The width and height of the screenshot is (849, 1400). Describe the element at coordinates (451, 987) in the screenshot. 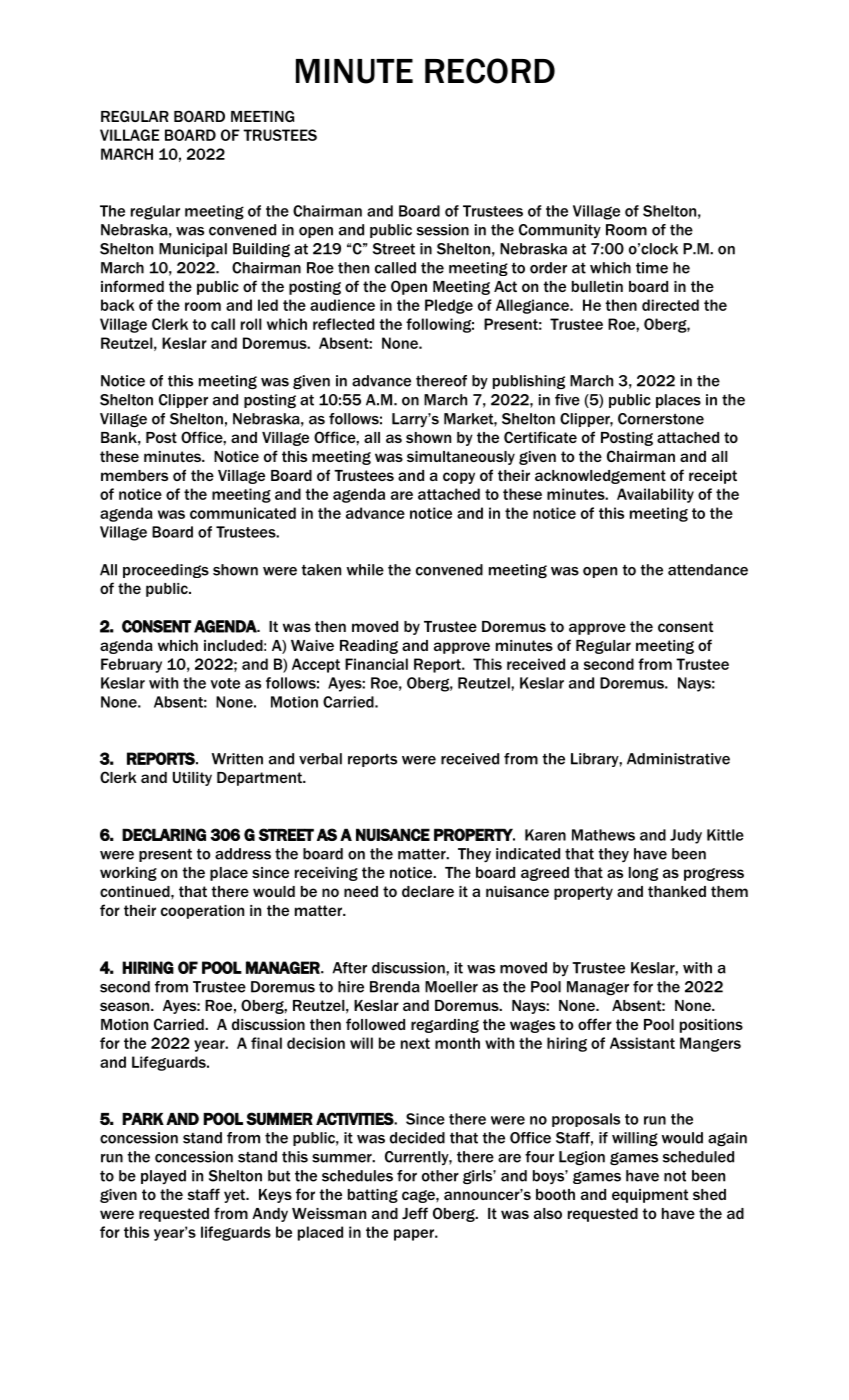

I see `Moeller` at that location.
